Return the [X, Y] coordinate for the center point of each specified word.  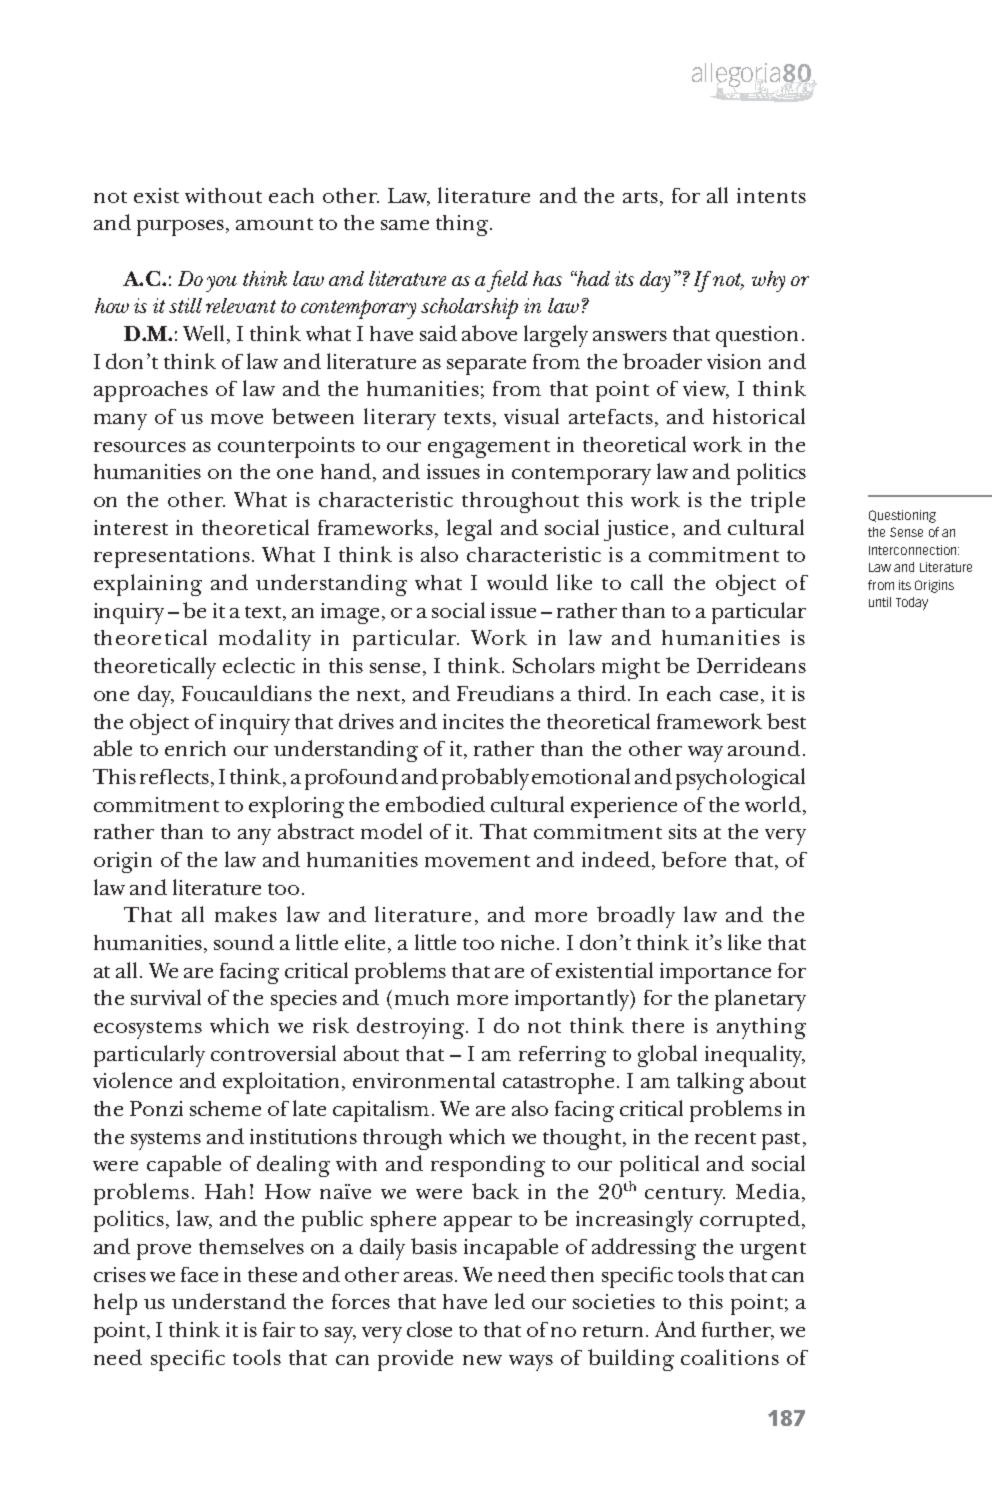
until [880, 602]
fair [279, 1329]
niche [527, 942]
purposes [182, 228]
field [507, 281]
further [738, 1331]
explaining [148, 585]
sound [244, 942]
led [510, 1301]
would [517, 582]
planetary [760, 1000]
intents [771, 195]
